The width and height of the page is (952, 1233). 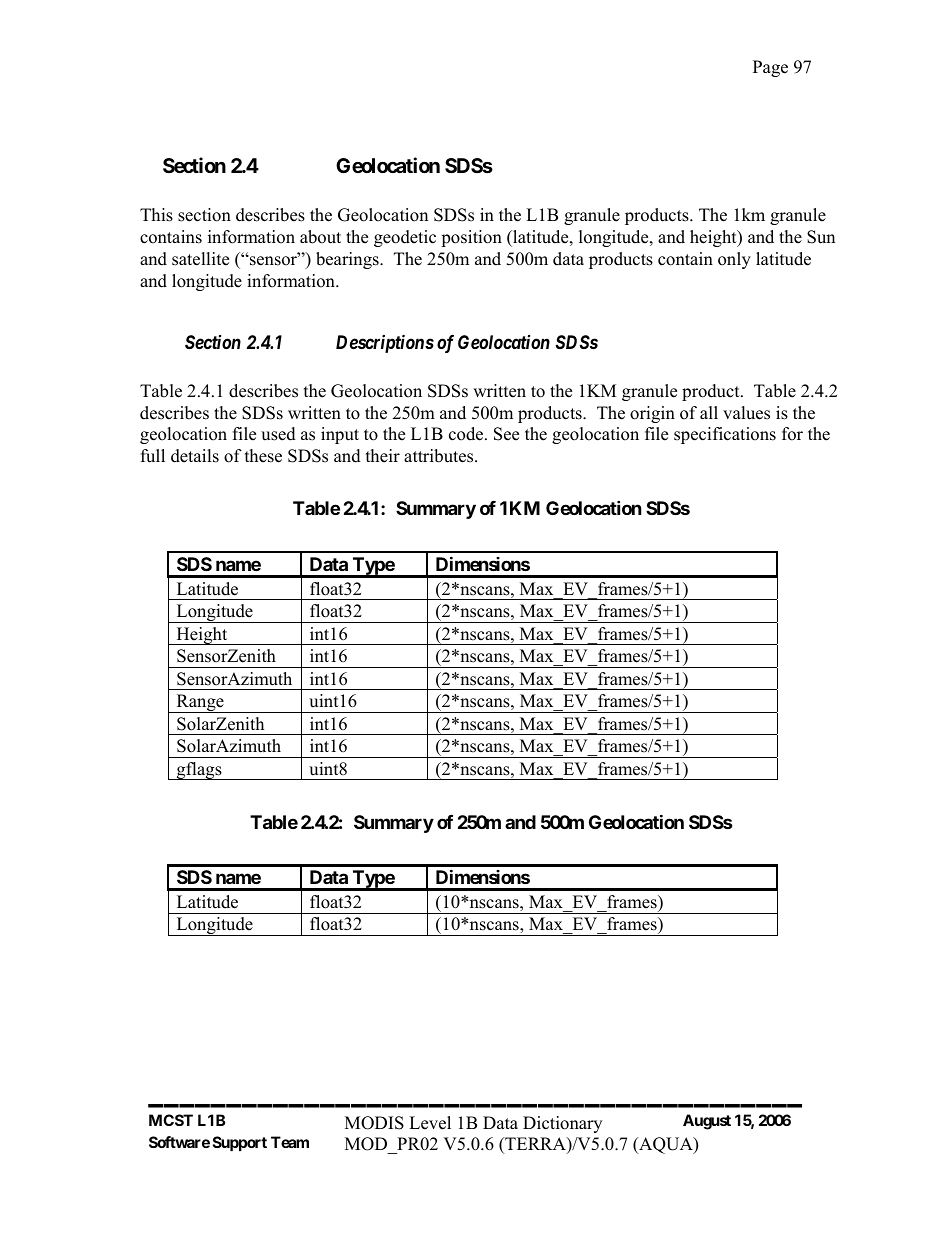 I want to click on attributes, so click(x=440, y=456).
